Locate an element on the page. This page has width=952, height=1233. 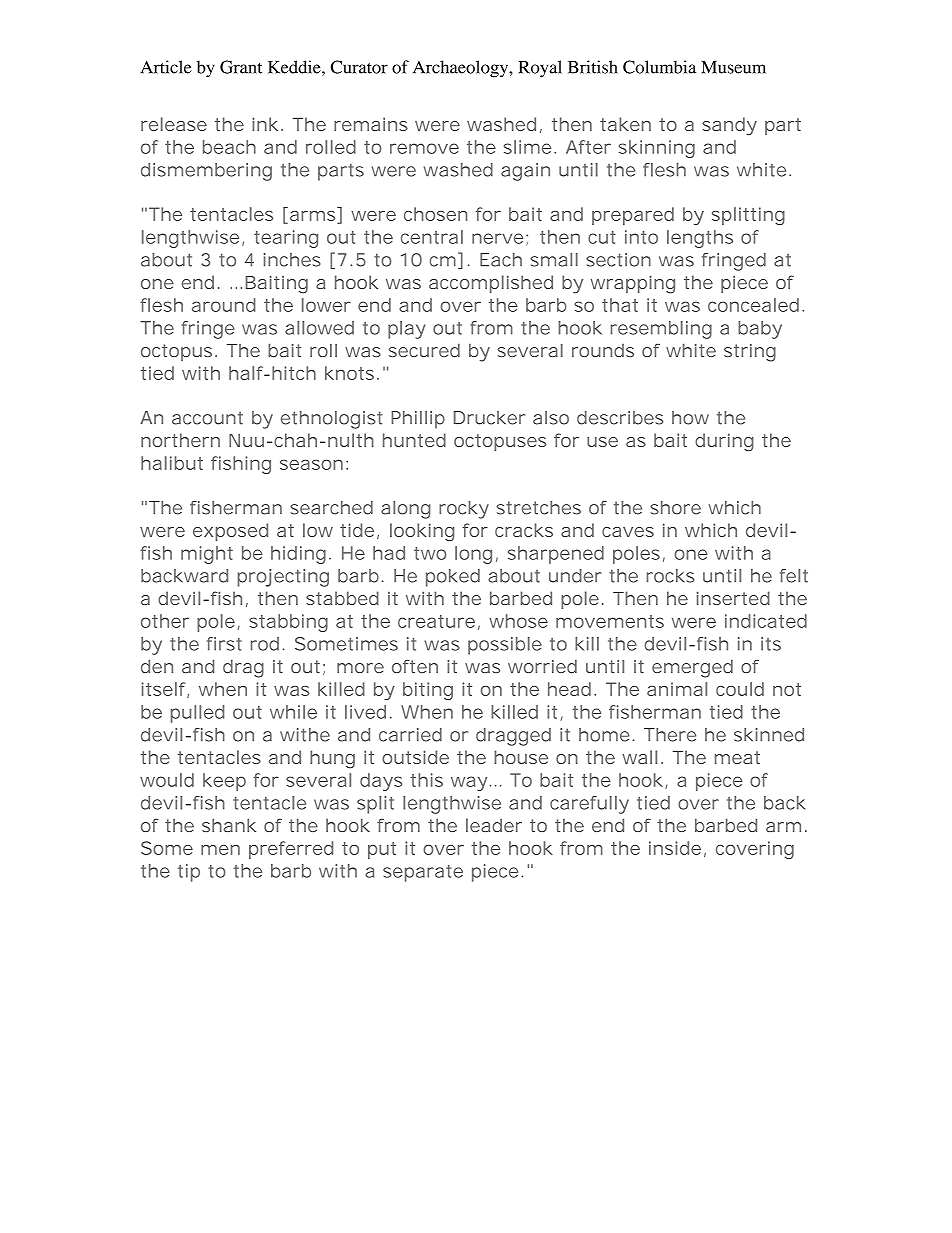
halibut is located at coordinates (172, 463).
